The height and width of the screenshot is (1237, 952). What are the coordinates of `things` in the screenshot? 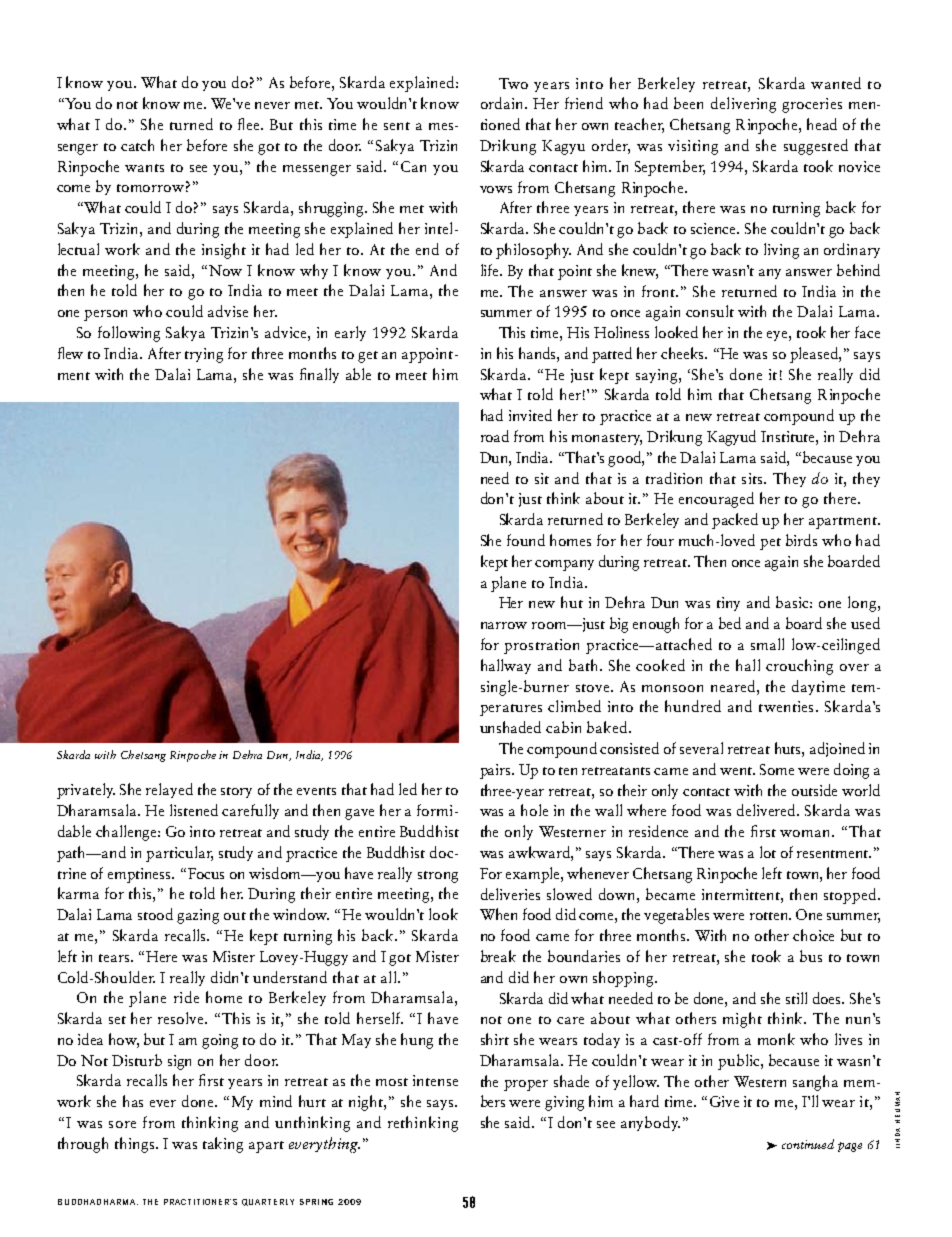 It's located at (134, 1145).
